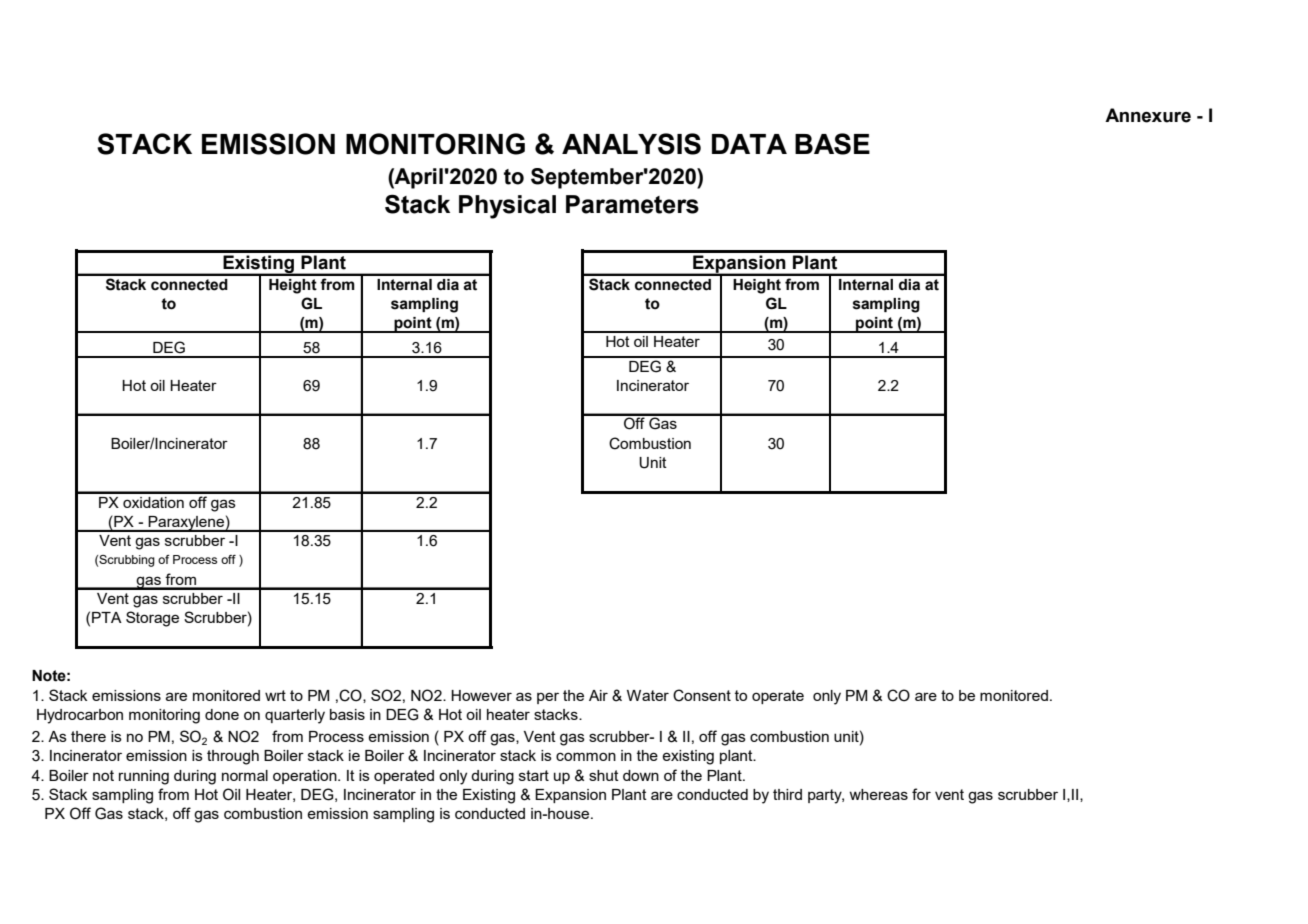  Describe the element at coordinates (144, 777) in the screenshot. I see `running` at that location.
